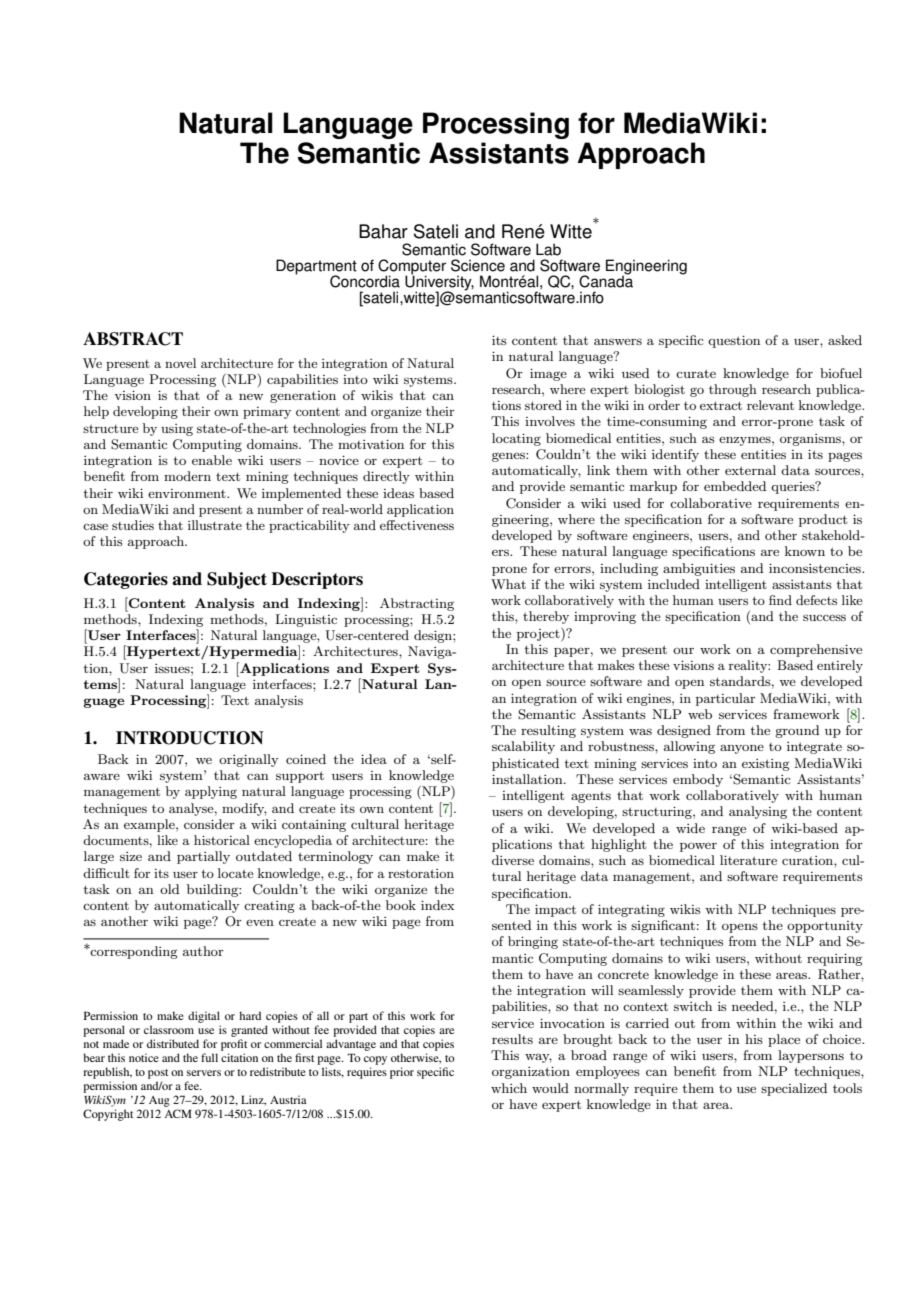 The image size is (924, 1308). I want to click on locating, so click(516, 439).
